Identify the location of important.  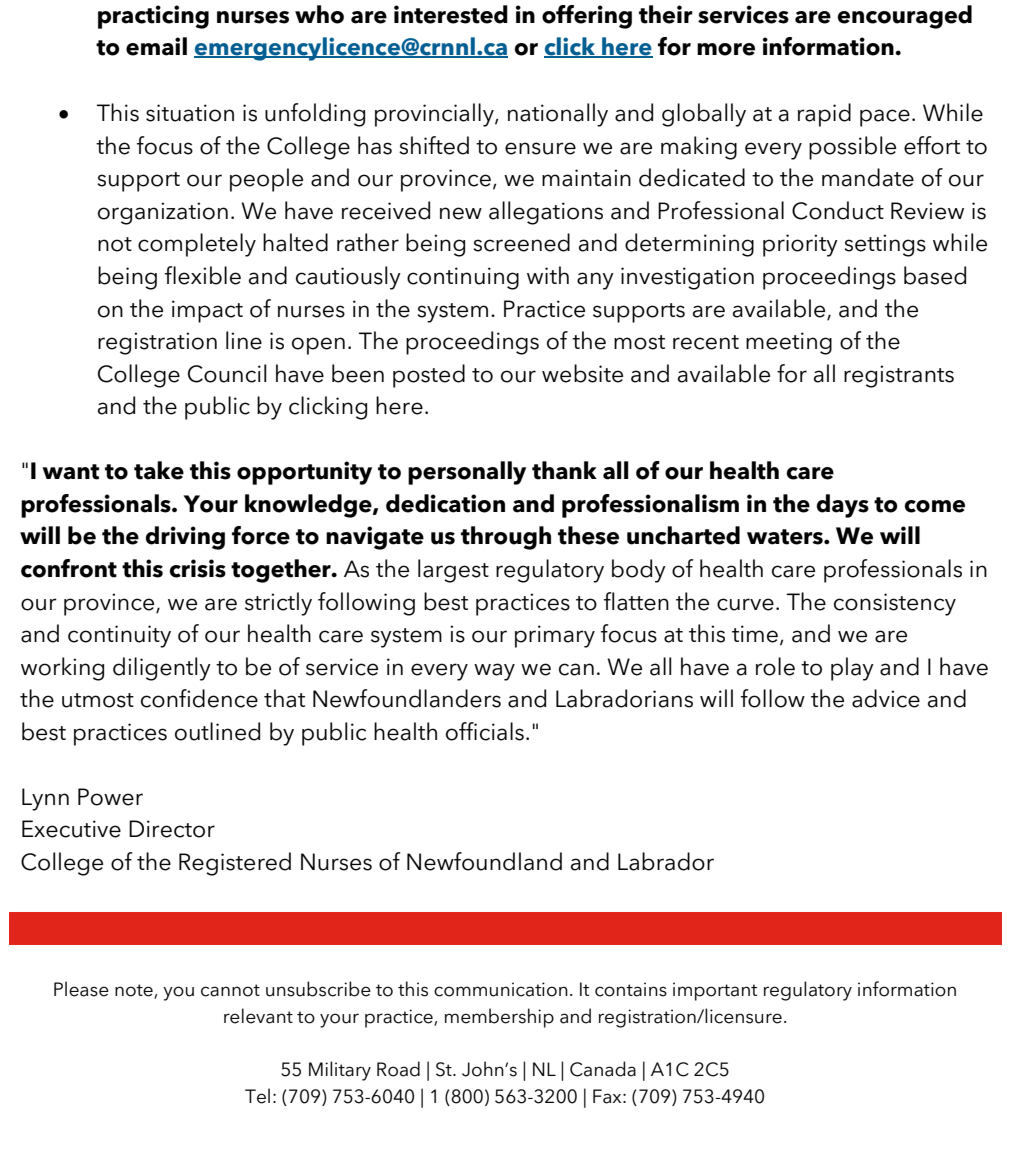
(715, 991).
